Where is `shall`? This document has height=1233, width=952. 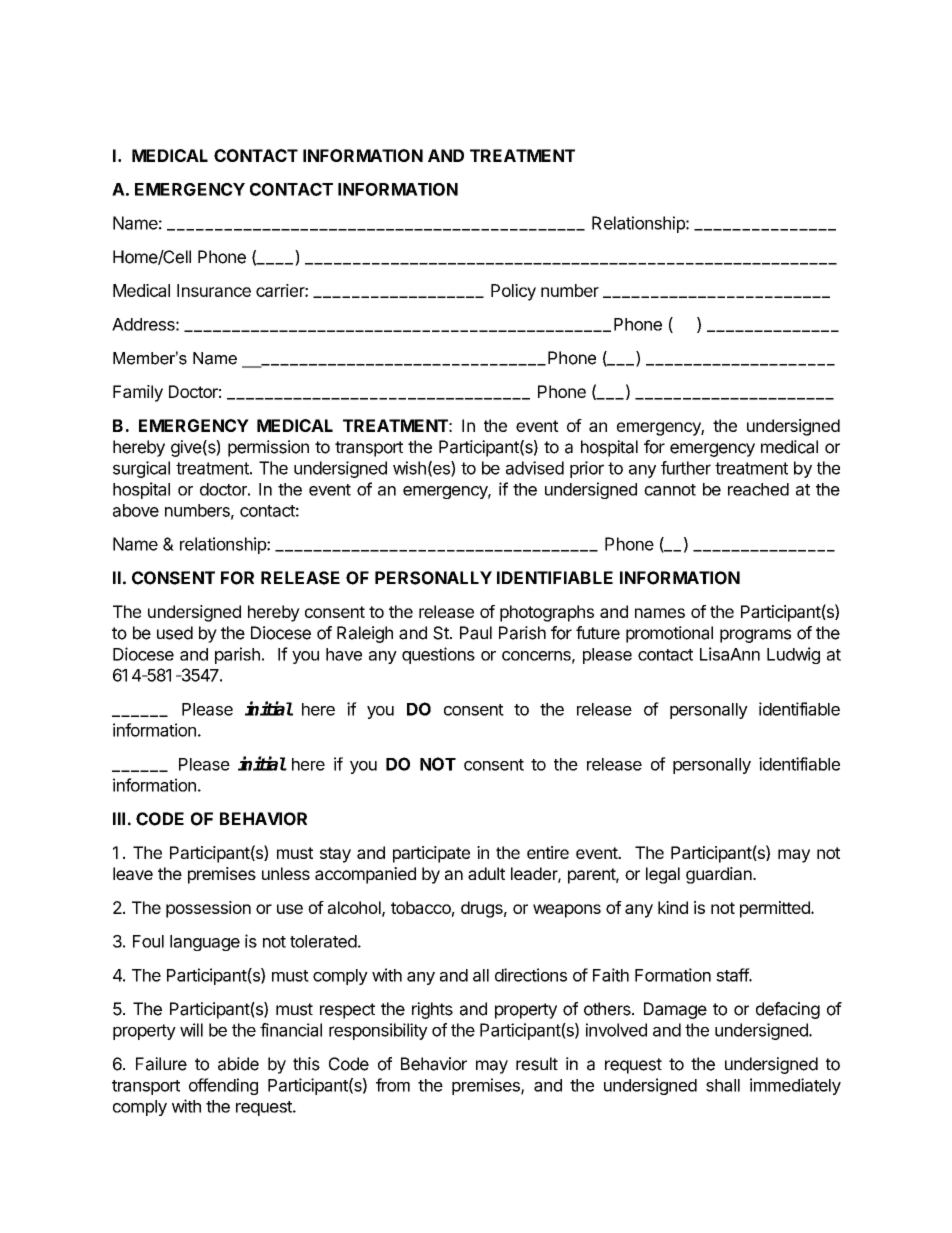 shall is located at coordinates (723, 1085).
